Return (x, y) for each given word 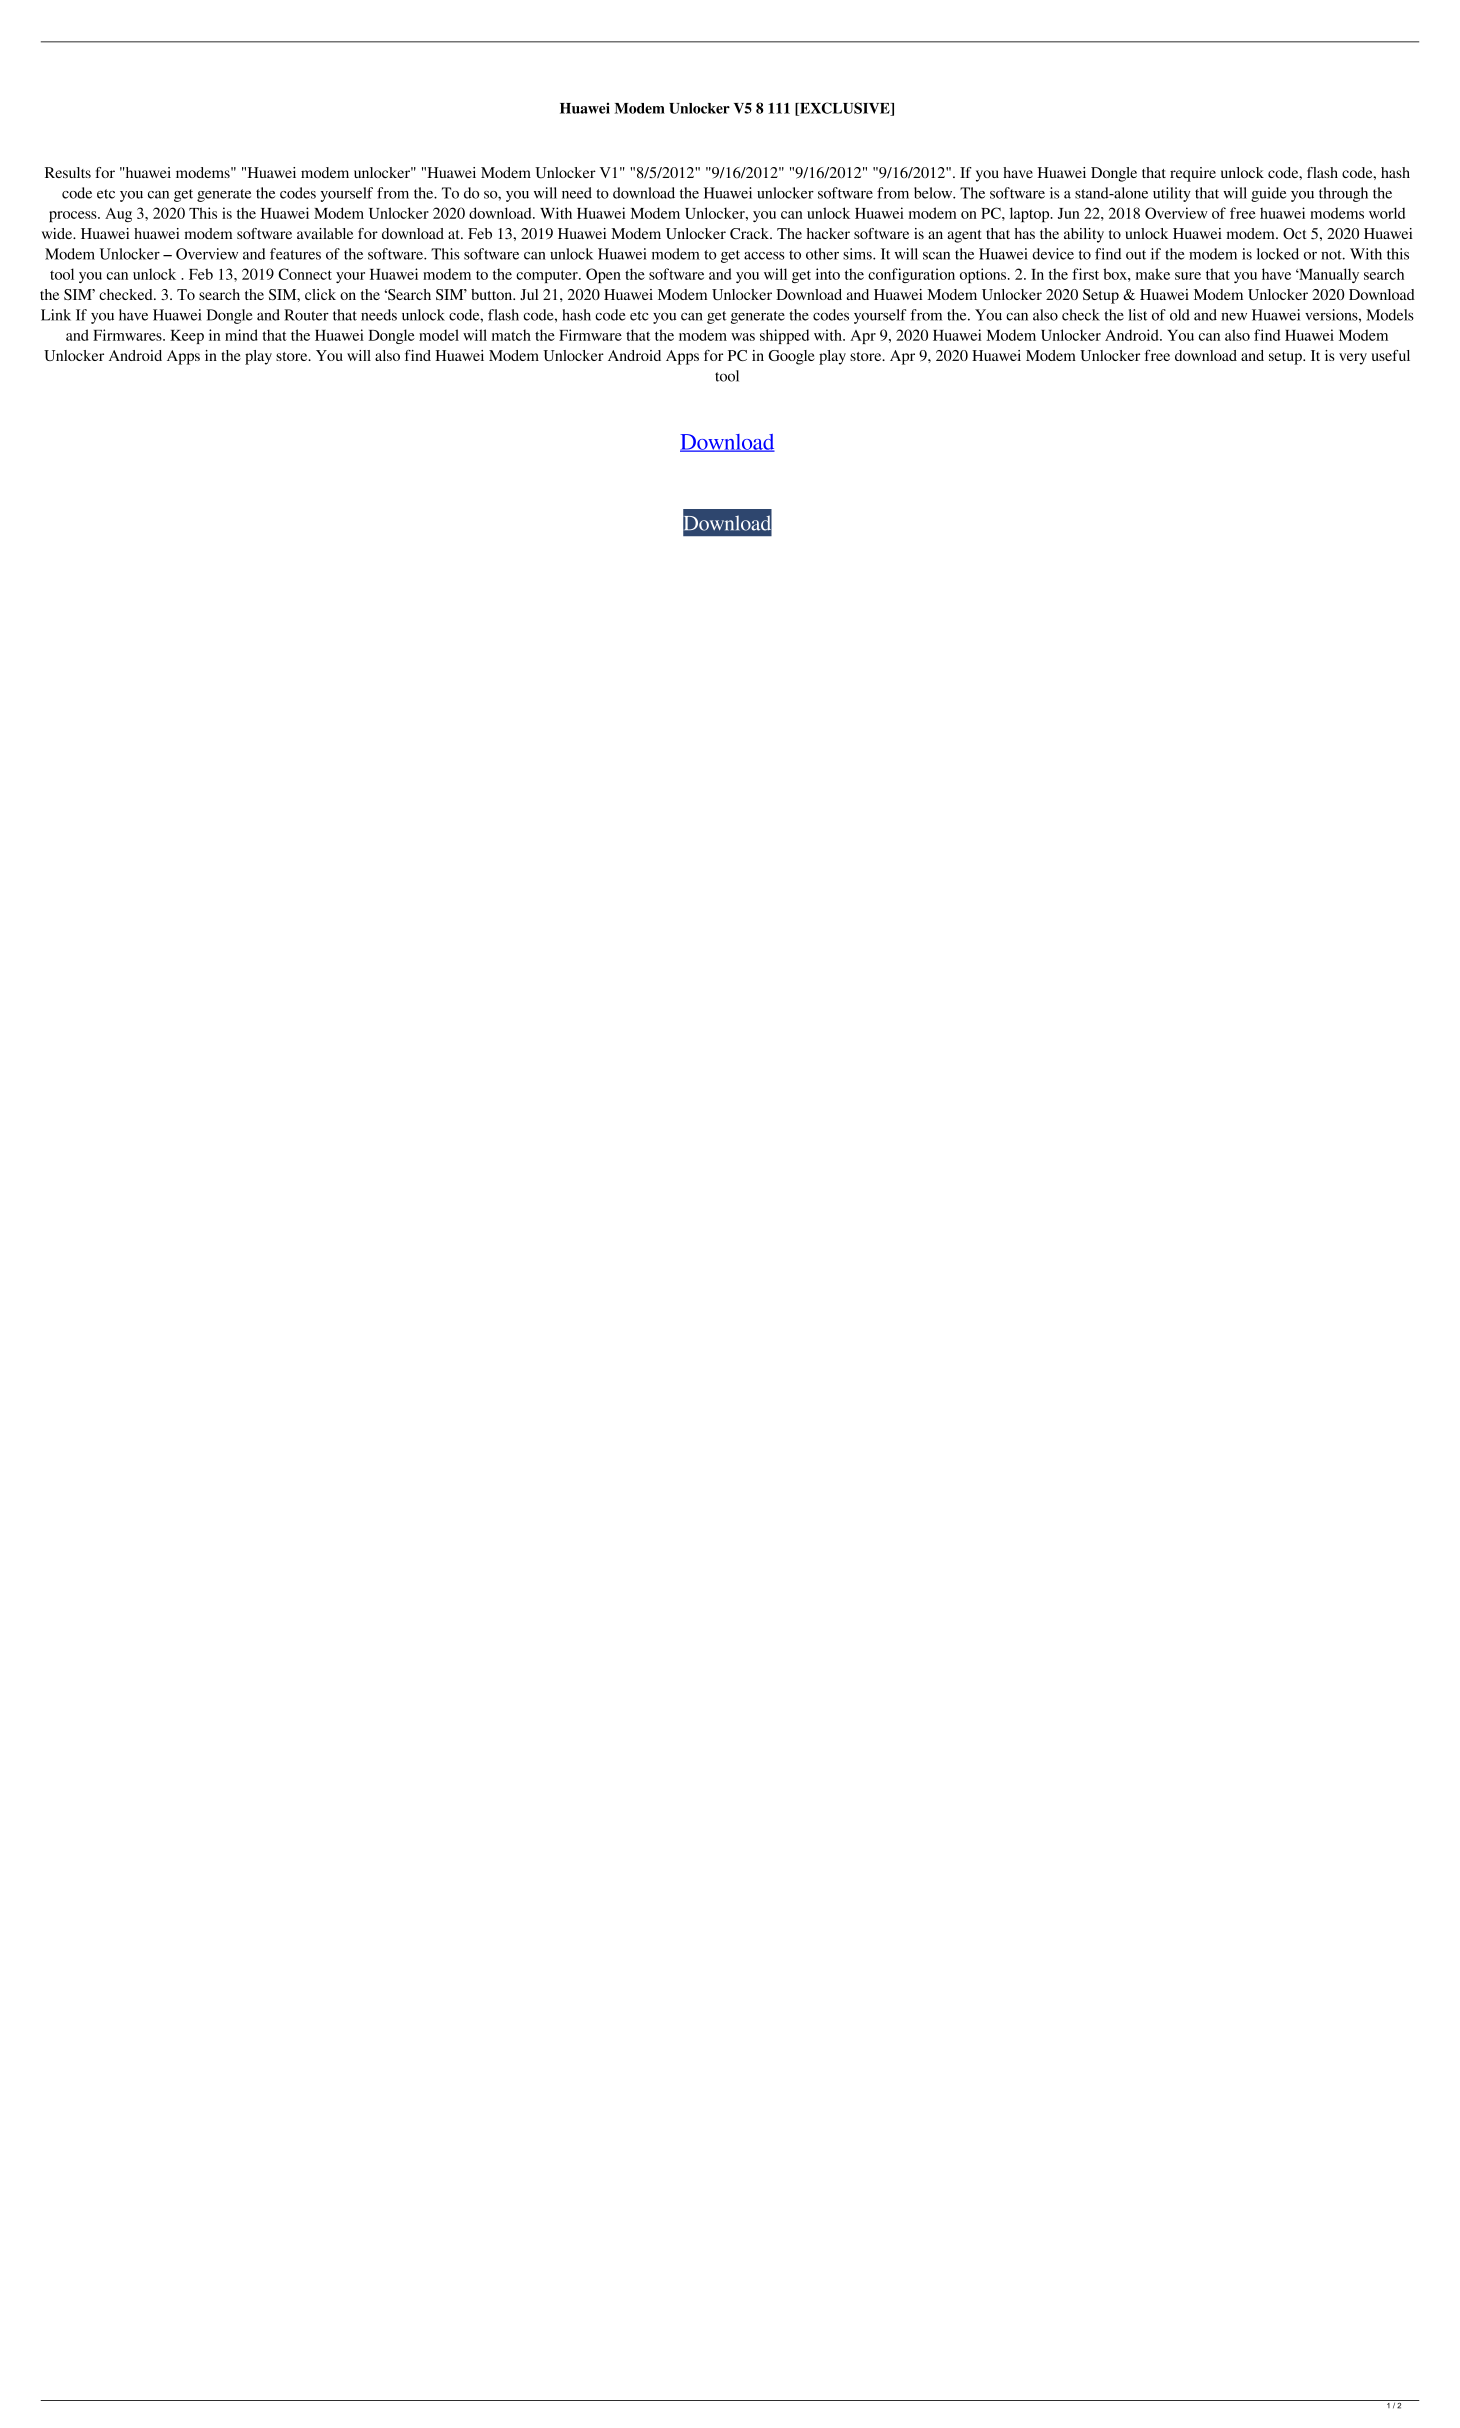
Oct (1295, 233)
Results (68, 172)
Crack (750, 234)
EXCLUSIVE (845, 109)
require (1193, 174)
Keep (187, 337)
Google (791, 357)
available (325, 233)
